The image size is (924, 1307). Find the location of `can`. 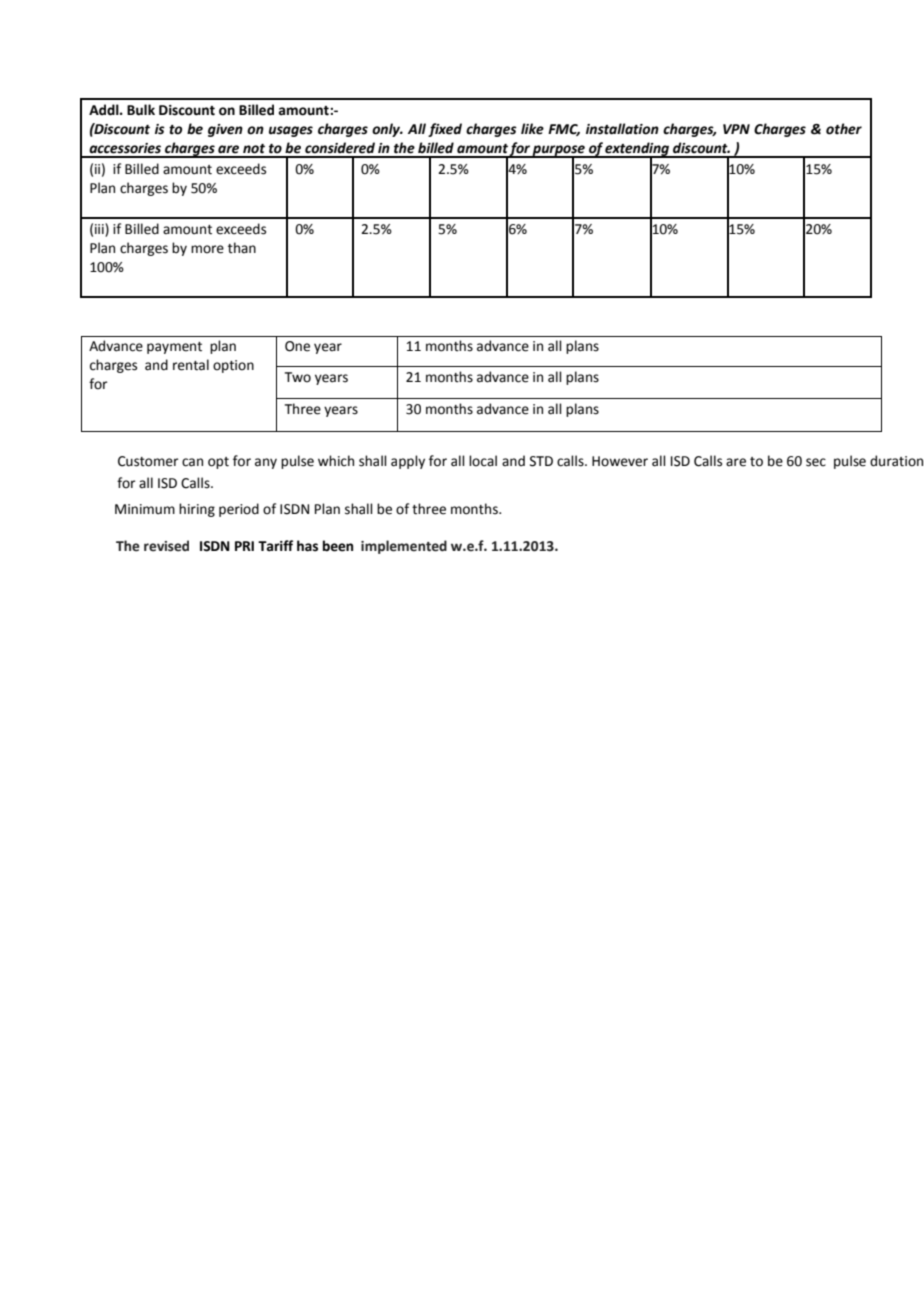

can is located at coordinates (192, 462).
